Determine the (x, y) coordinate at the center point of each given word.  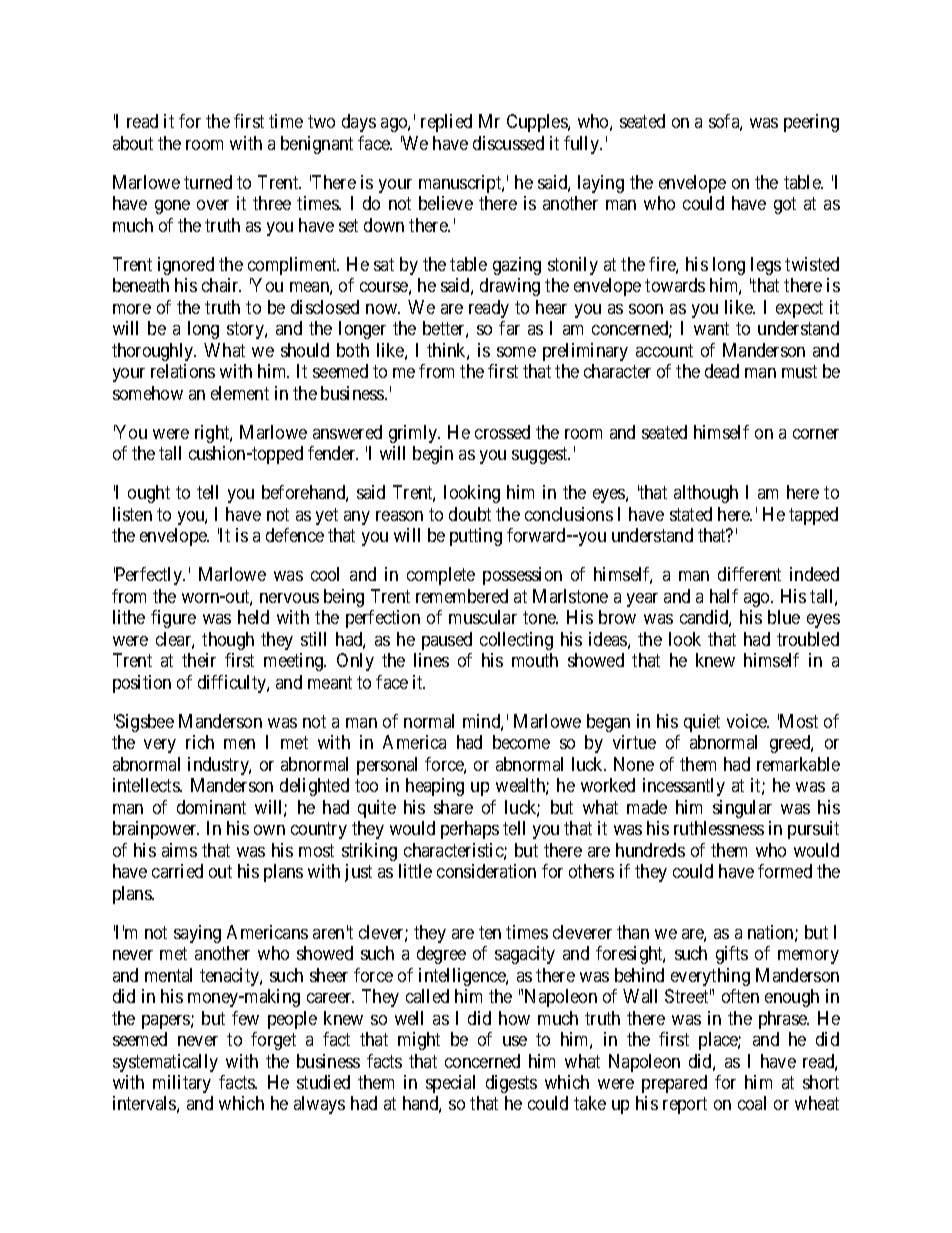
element (240, 393)
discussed (508, 143)
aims (179, 850)
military (182, 1084)
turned (208, 182)
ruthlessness (719, 828)
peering (811, 123)
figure (173, 619)
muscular (483, 617)
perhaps (470, 830)
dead (722, 371)
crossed (502, 432)
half (724, 596)
